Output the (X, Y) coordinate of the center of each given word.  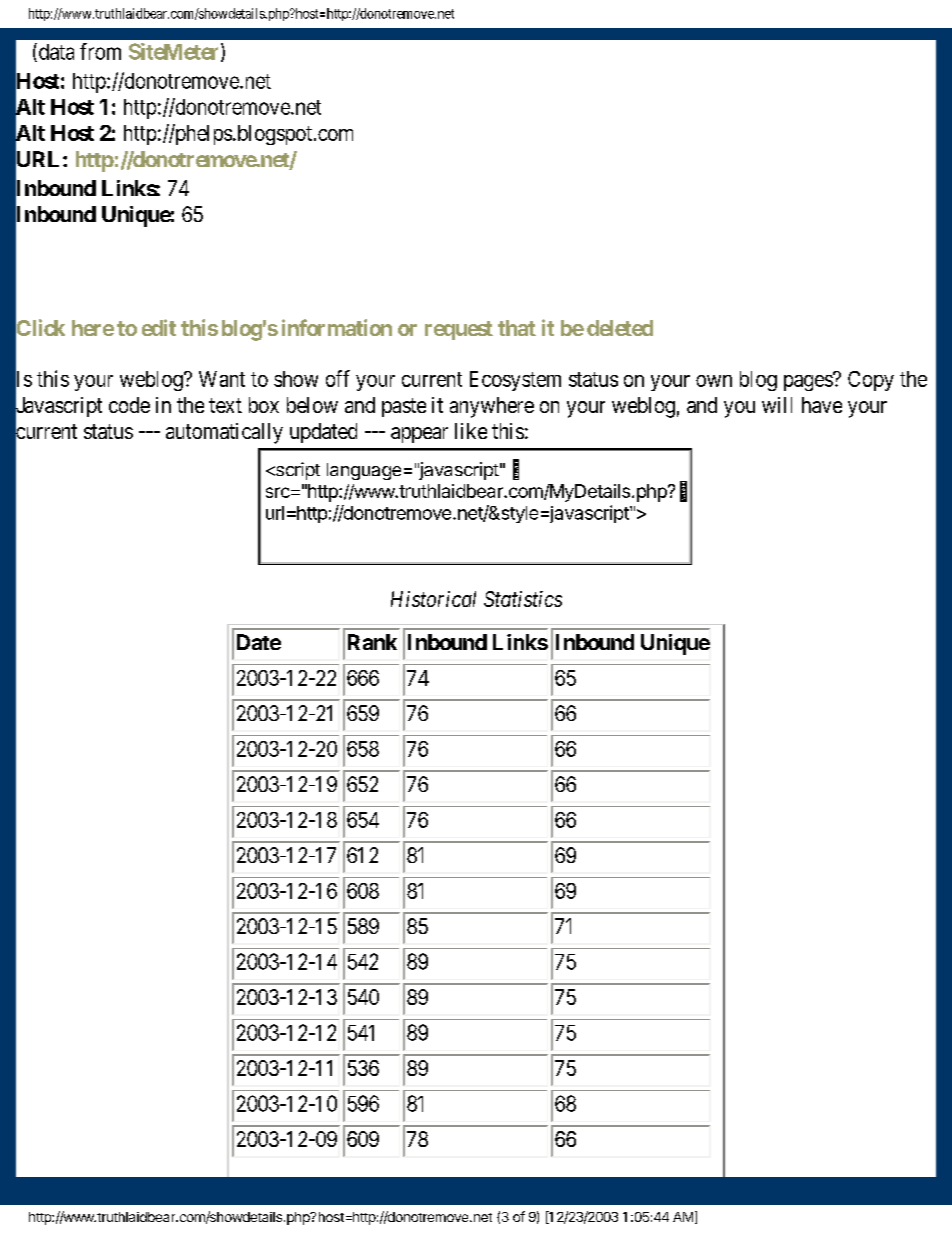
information (337, 327)
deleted (620, 328)
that (517, 328)
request (459, 330)
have (822, 405)
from (100, 51)
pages (809, 382)
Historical (433, 599)
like (471, 431)
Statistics (523, 599)
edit (159, 327)
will (777, 405)
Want (222, 379)
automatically (224, 433)
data (55, 52)
